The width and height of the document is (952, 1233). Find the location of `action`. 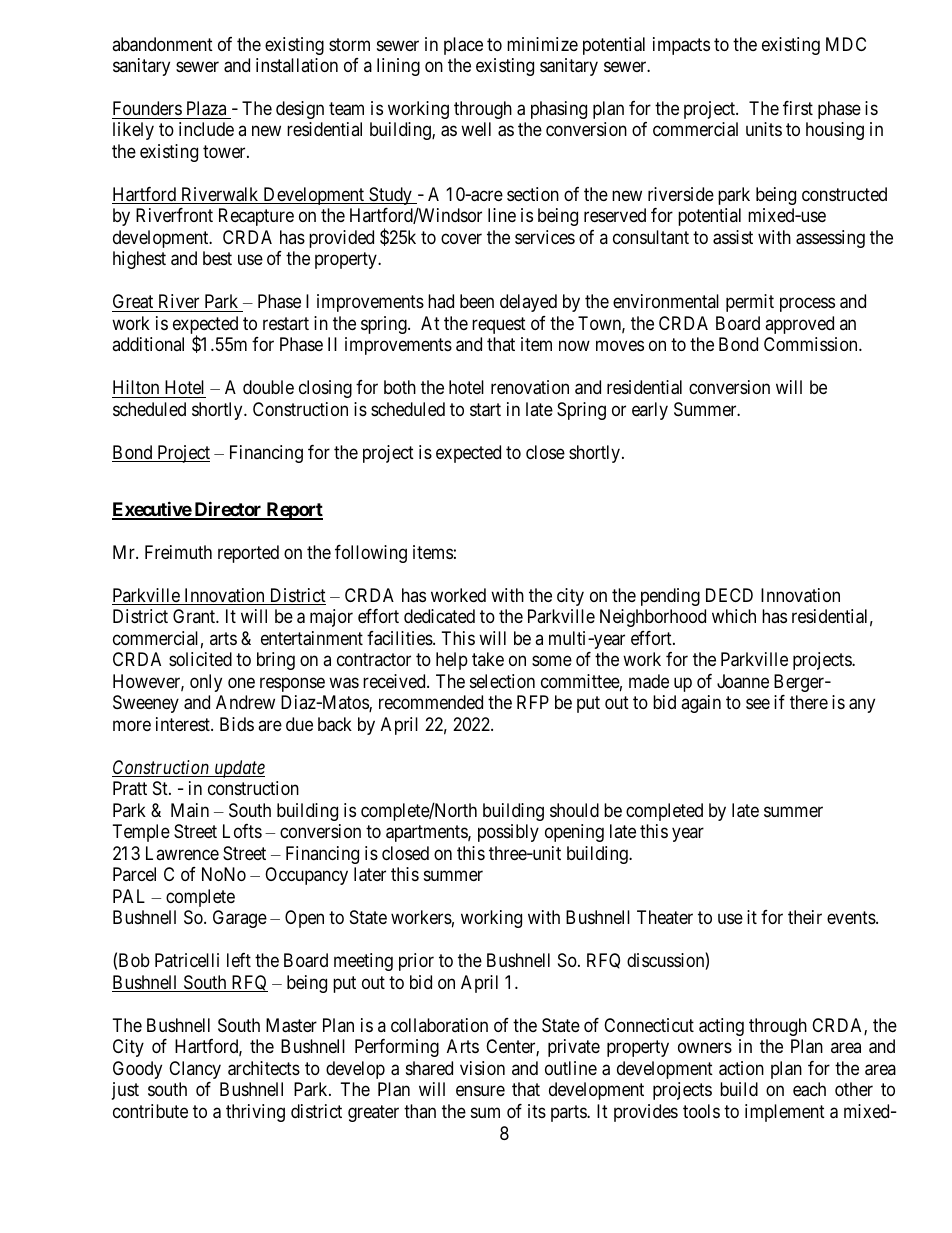

action is located at coordinates (741, 1068).
